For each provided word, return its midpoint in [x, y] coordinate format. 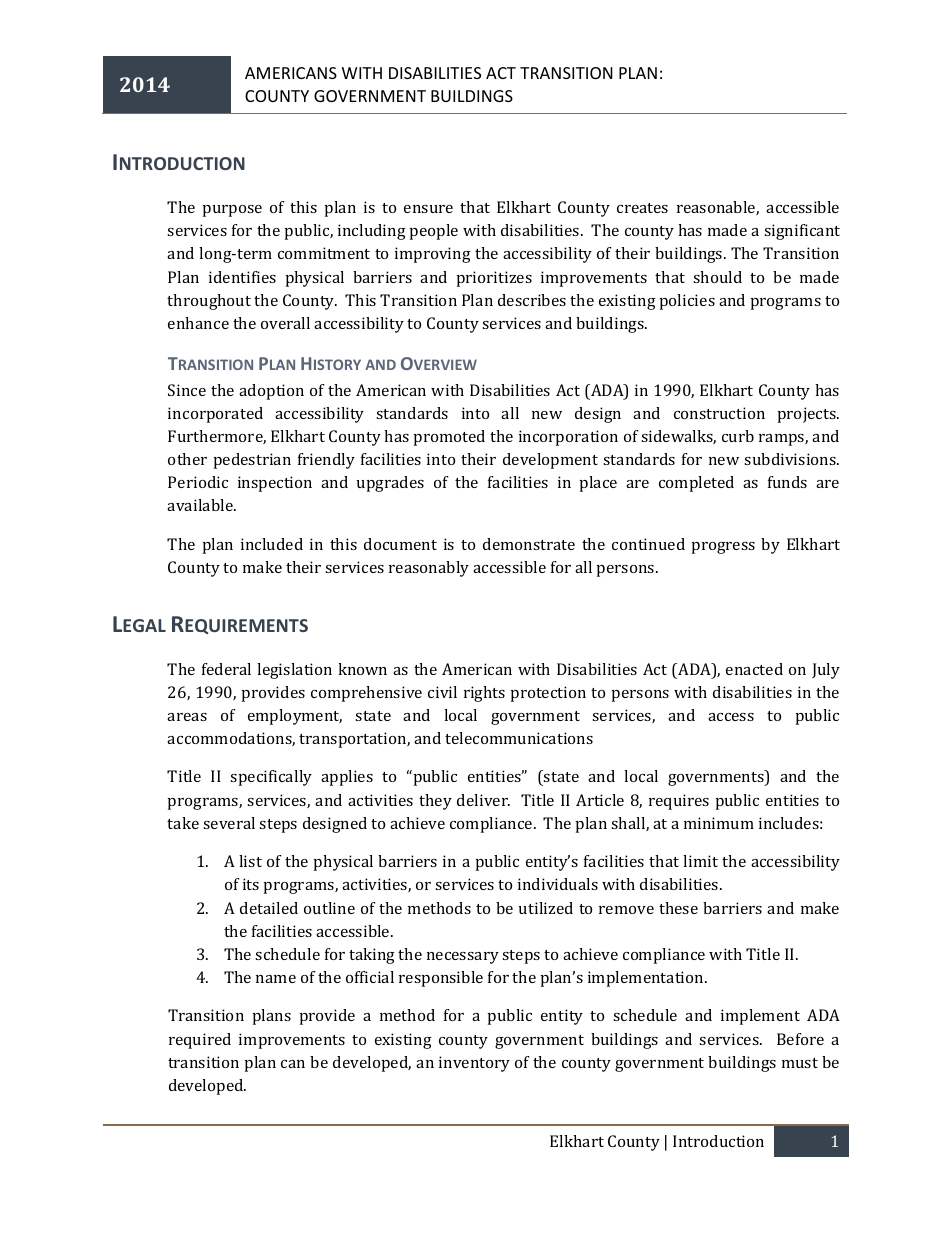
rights [484, 694]
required [200, 1041]
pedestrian [252, 461]
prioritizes [494, 279]
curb [738, 436]
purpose [232, 211]
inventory [474, 1064]
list [250, 861]
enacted [754, 669]
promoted [449, 438]
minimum [719, 823]
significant [802, 232]
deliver [483, 800]
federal [226, 669]
